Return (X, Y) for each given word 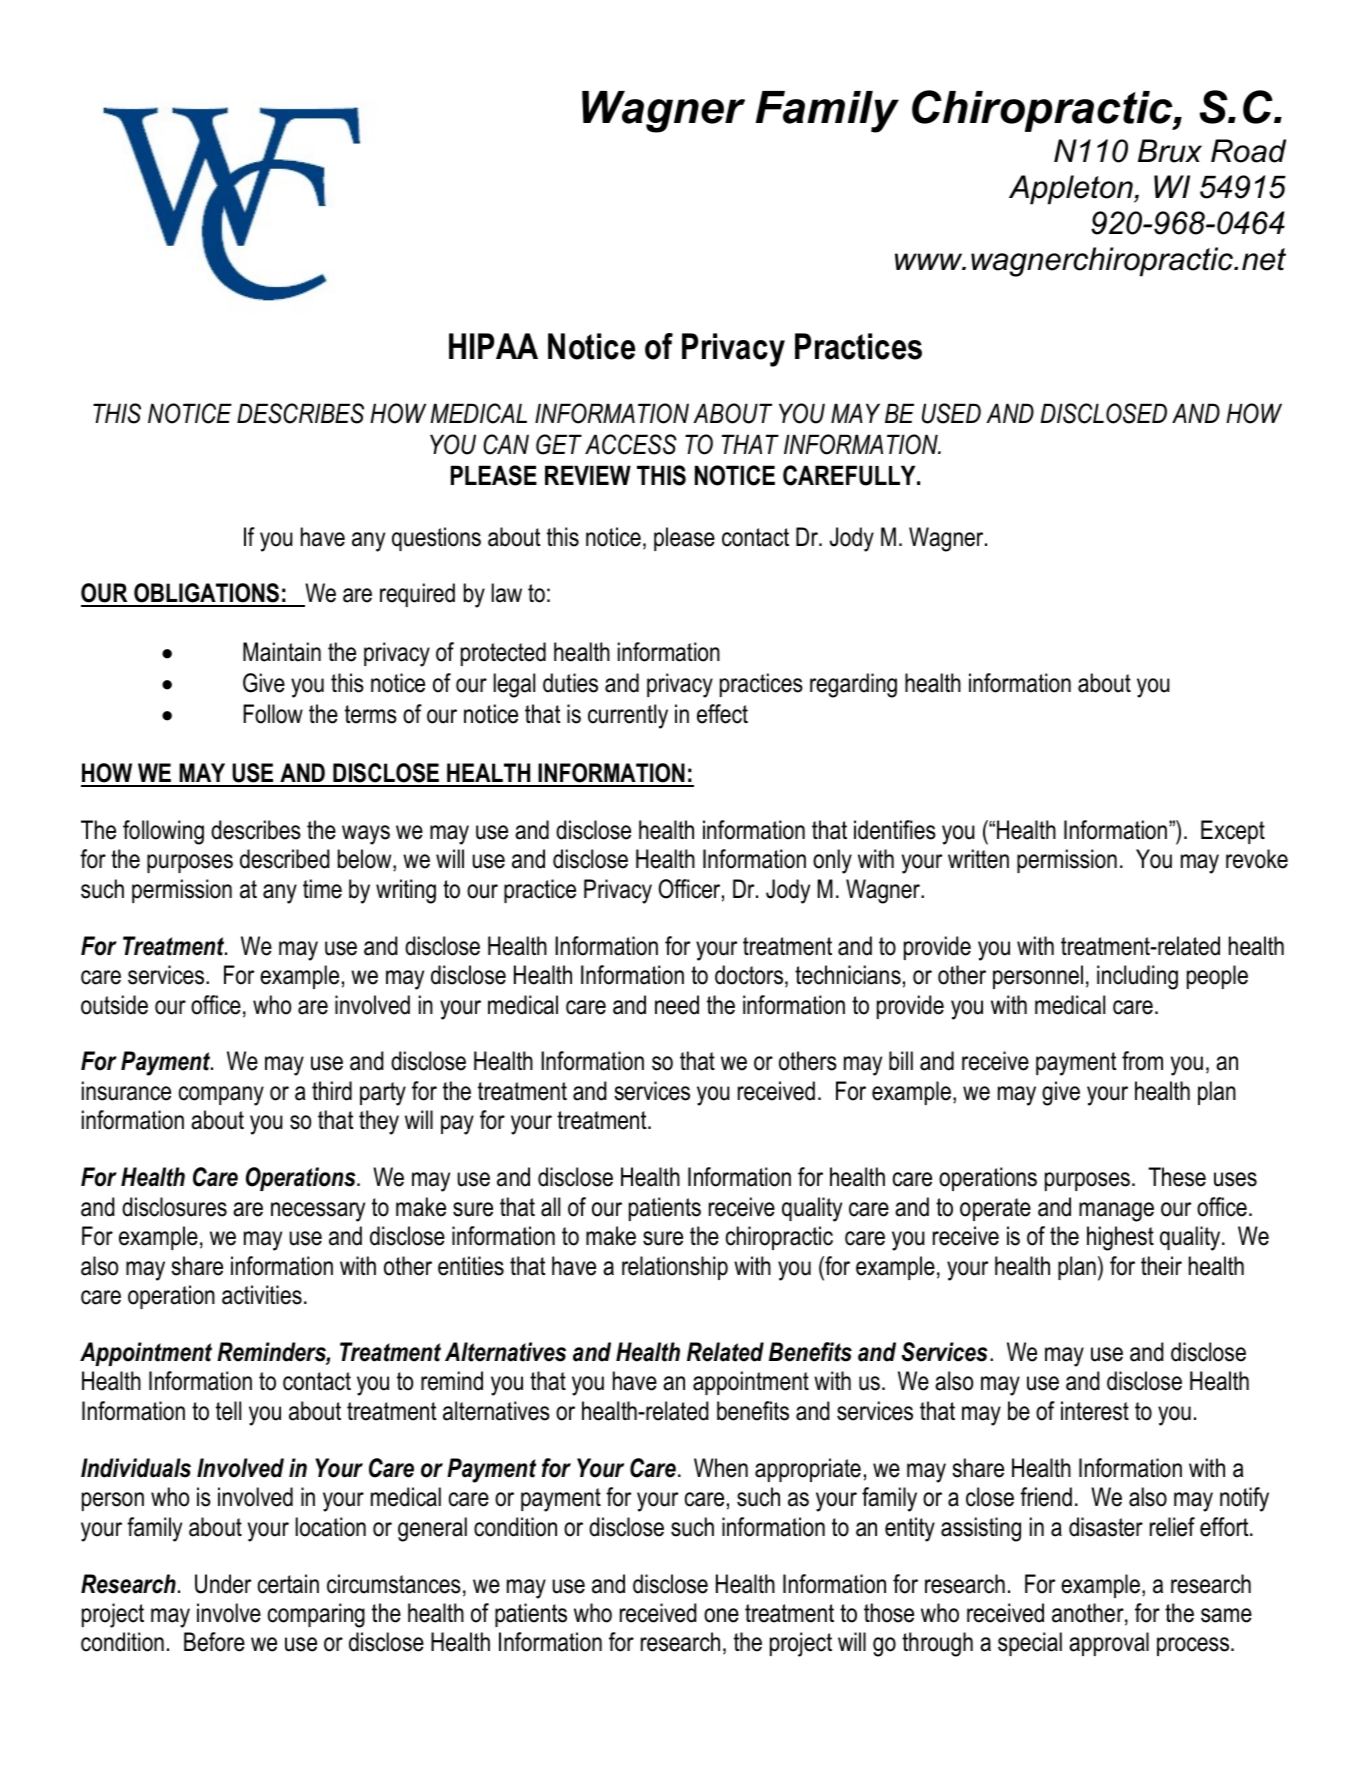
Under (223, 1584)
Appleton (1072, 190)
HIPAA (493, 346)
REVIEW (588, 475)
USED (951, 413)
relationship (675, 1268)
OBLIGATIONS (206, 594)
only (832, 861)
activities (262, 1295)
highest (1120, 1238)
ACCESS (631, 444)
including (1137, 977)
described (285, 859)
